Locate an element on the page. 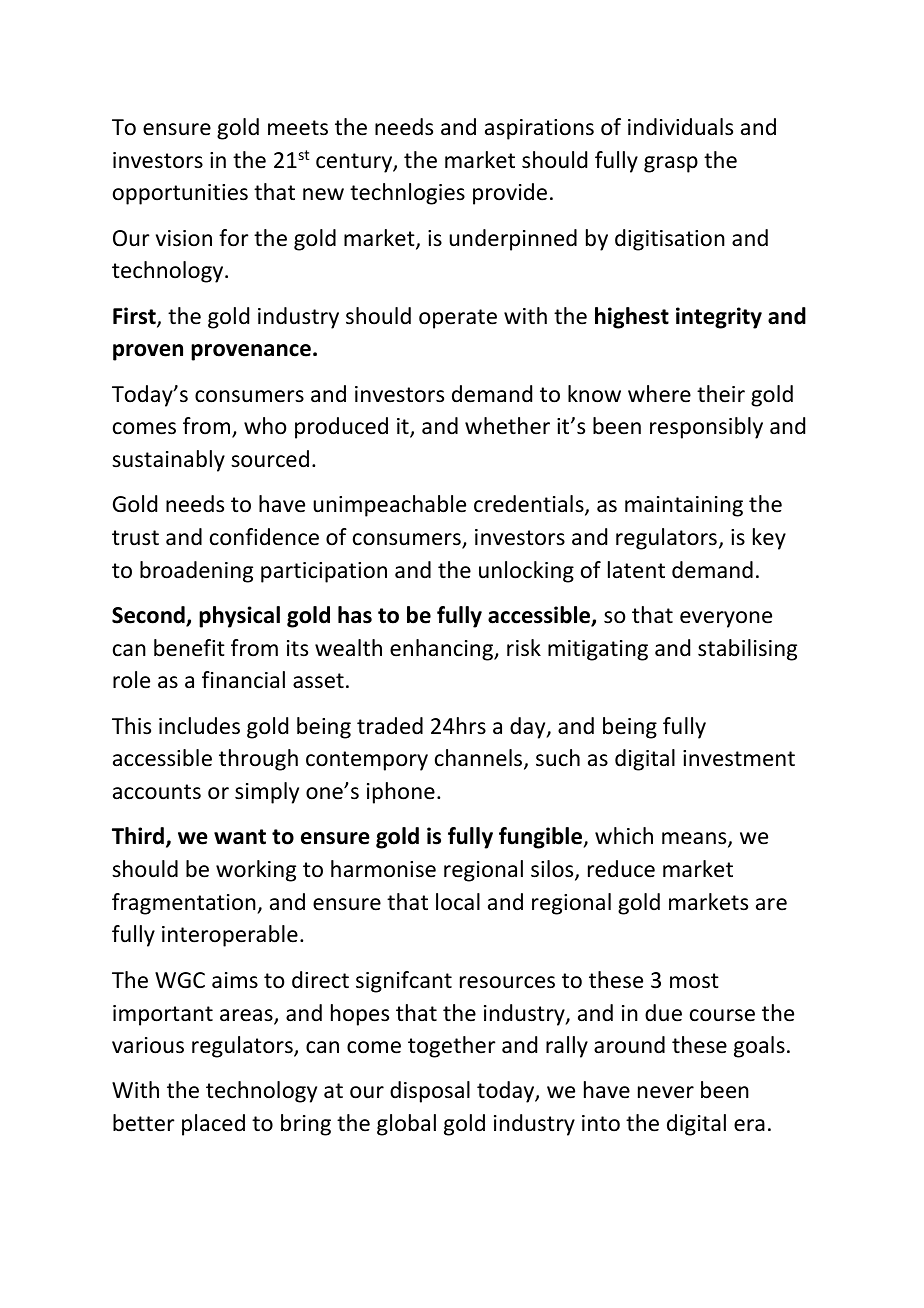 Image resolution: width=924 pixels, height=1308 pixels. local is located at coordinates (458, 902).
